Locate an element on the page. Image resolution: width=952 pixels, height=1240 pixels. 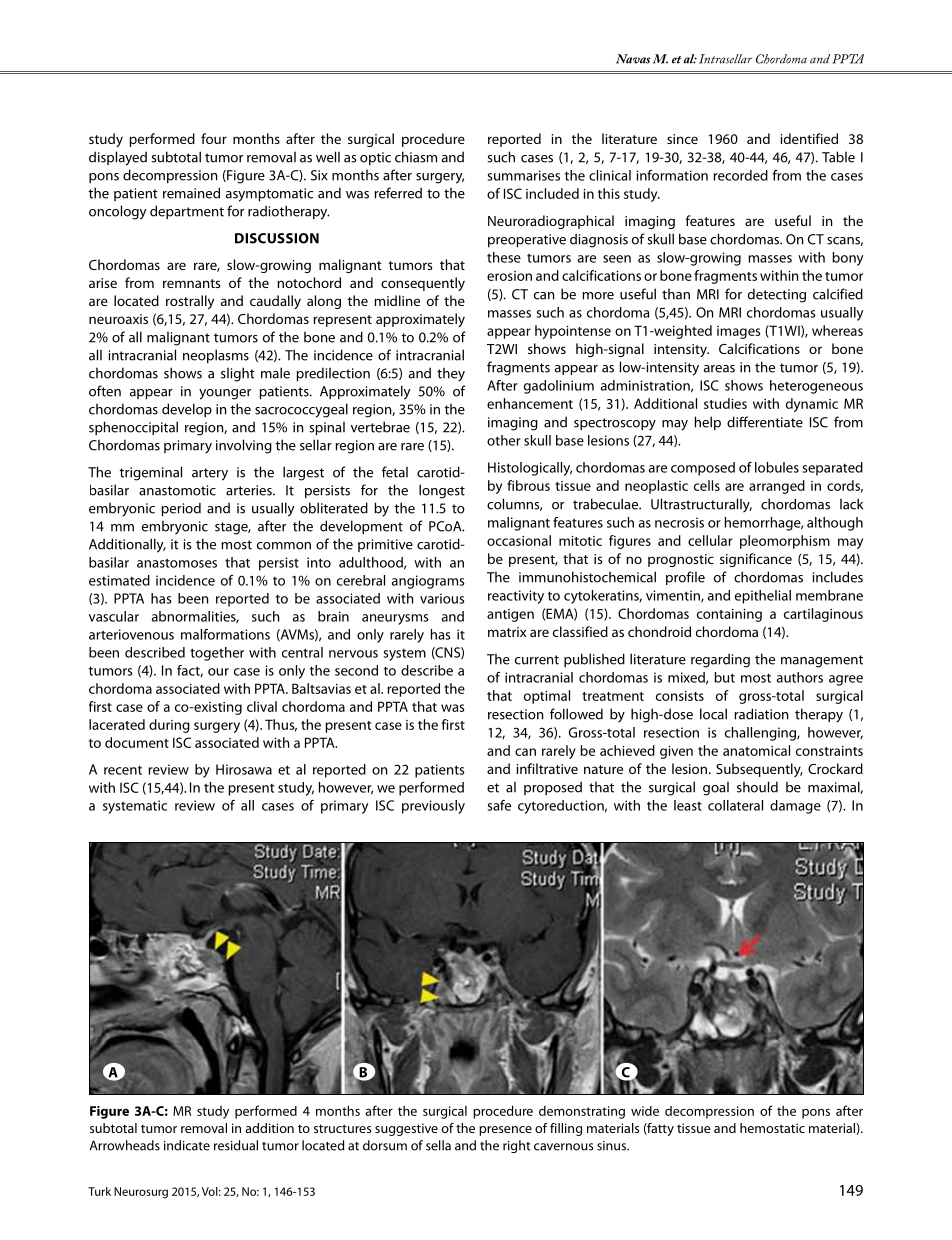
safe is located at coordinates (499, 805).
